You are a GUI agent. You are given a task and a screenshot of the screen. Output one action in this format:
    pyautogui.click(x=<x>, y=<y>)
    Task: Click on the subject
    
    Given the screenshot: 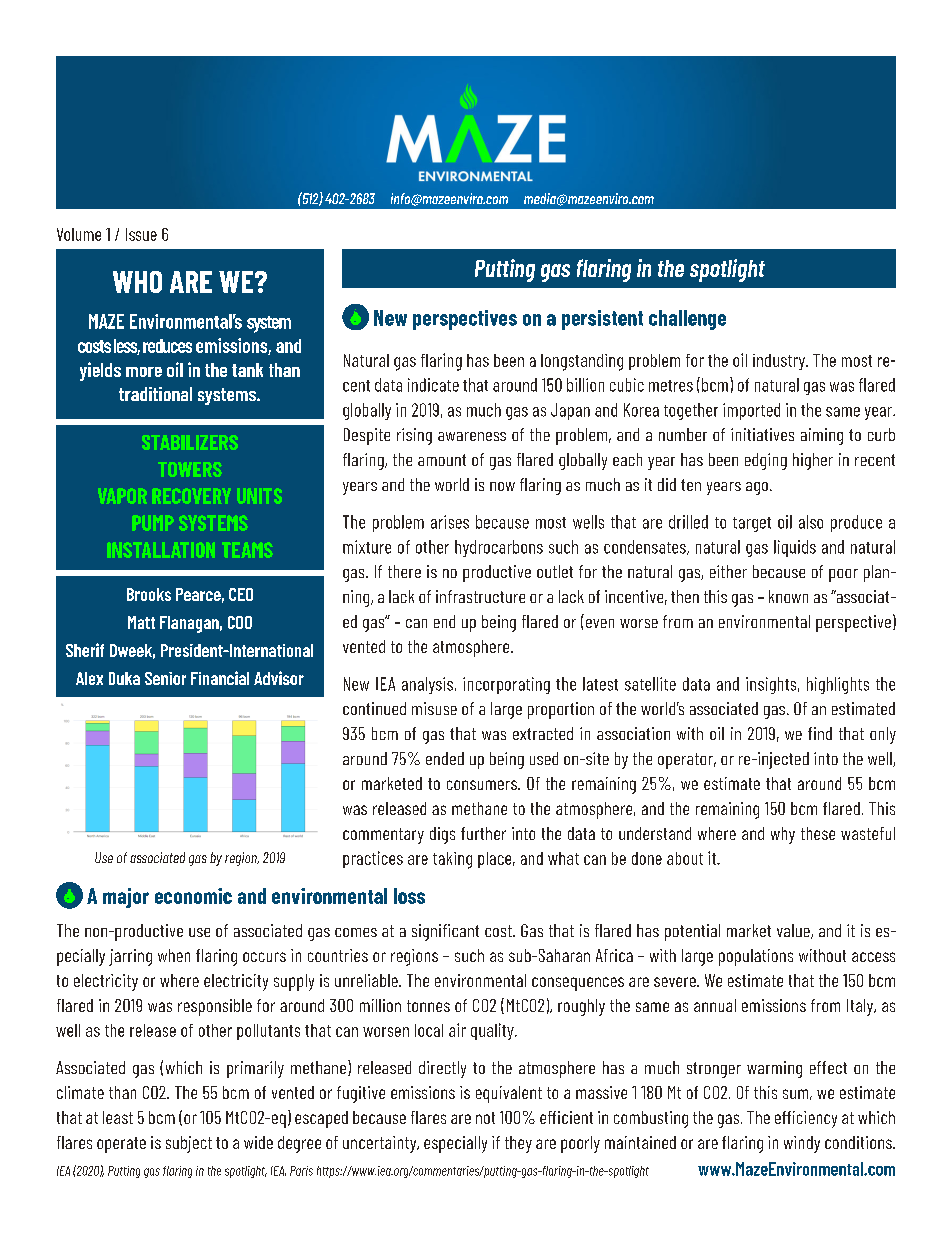 What is the action you would take?
    pyautogui.click(x=189, y=1144)
